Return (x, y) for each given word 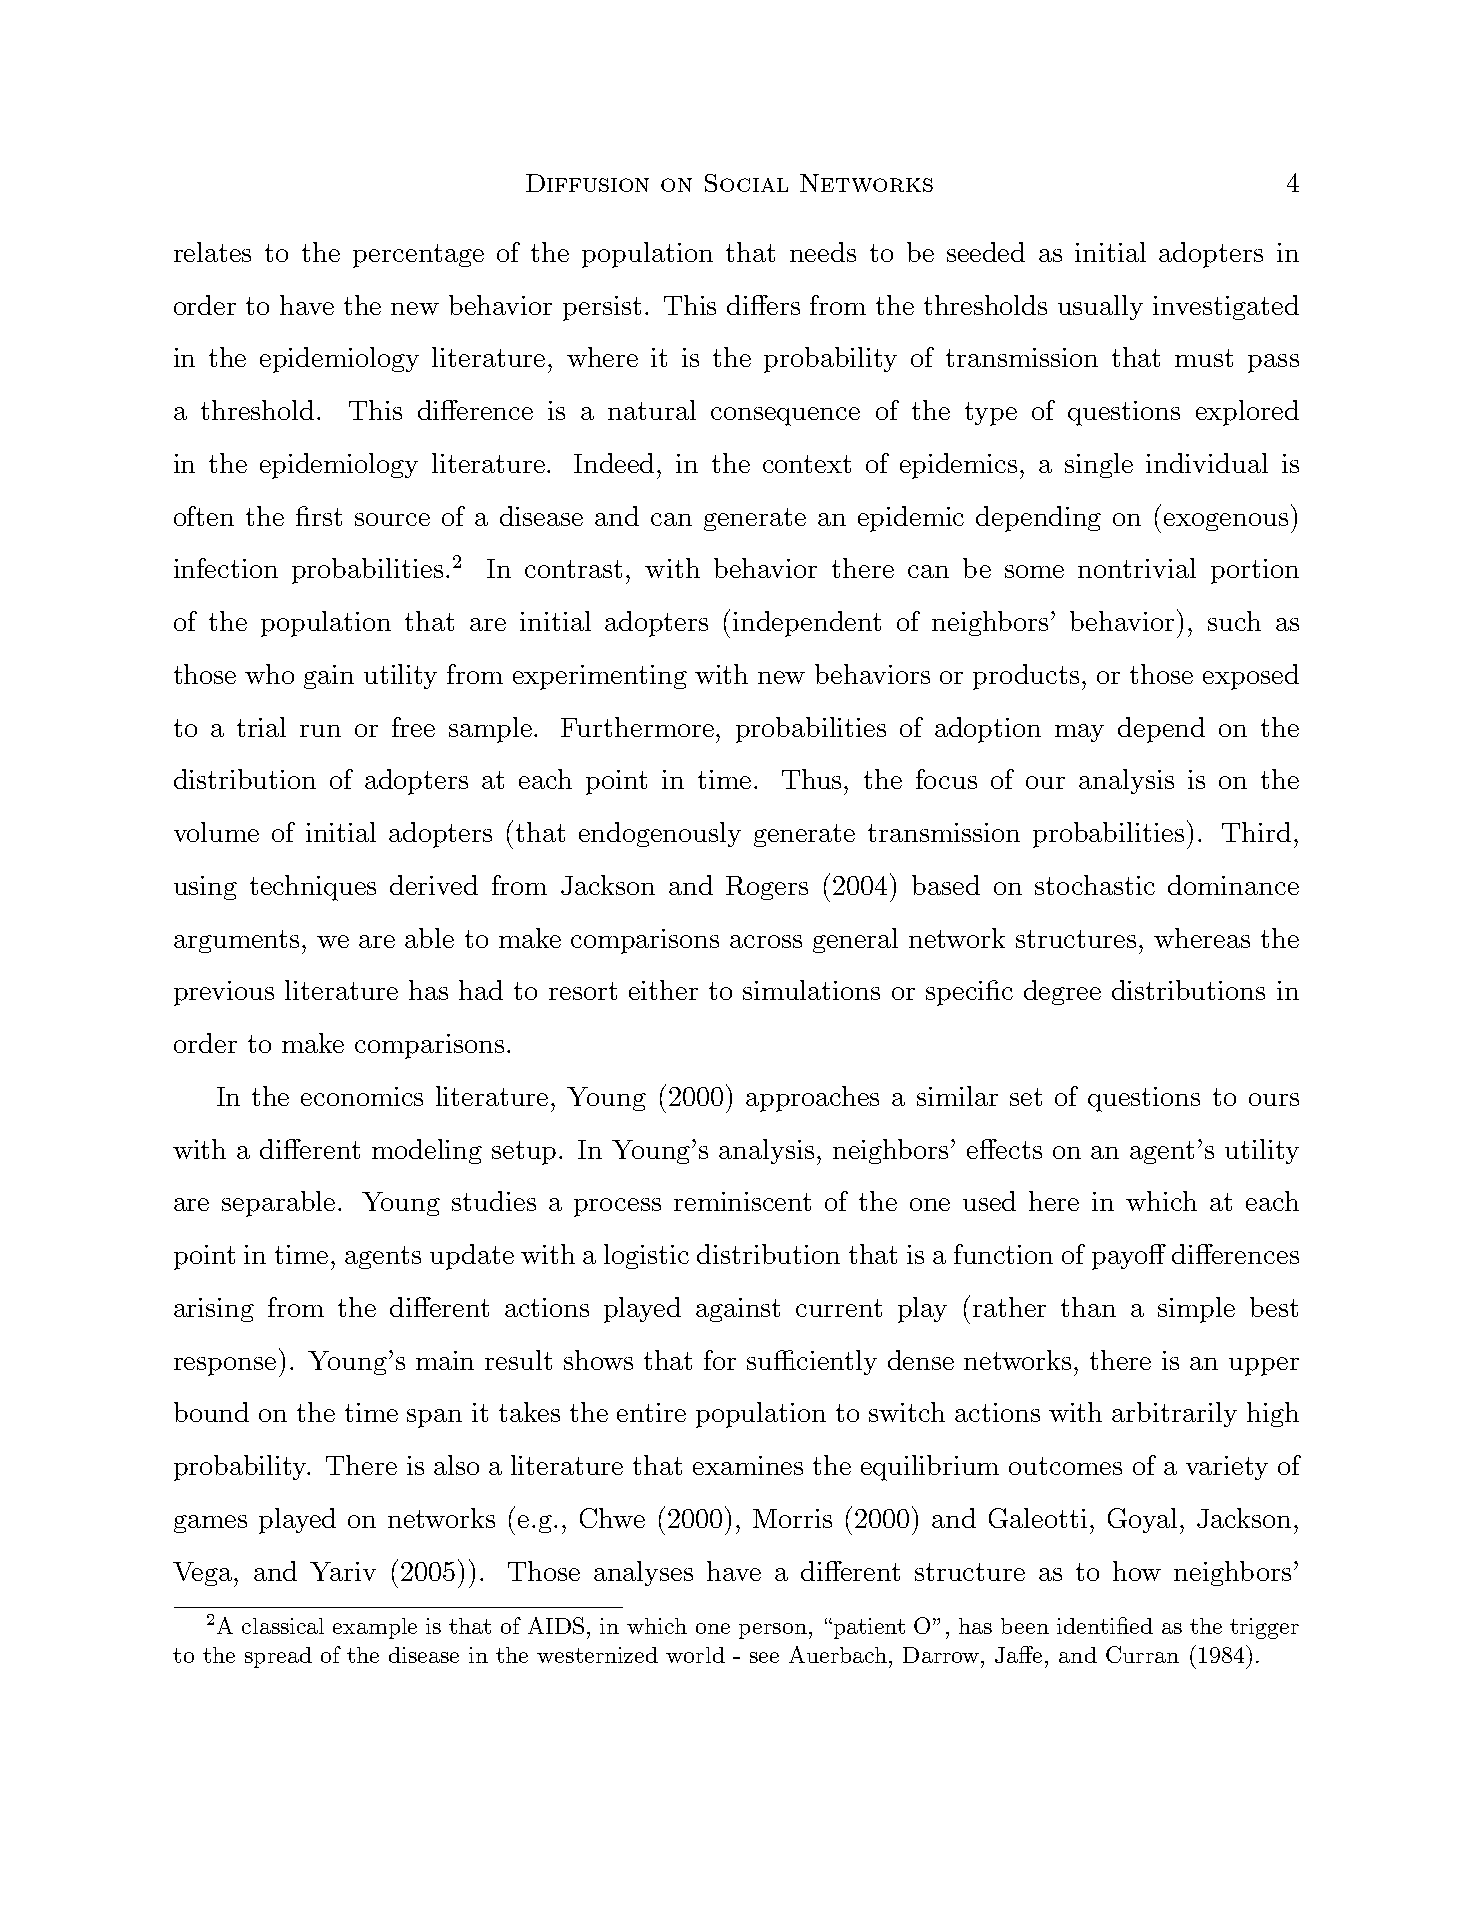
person (773, 1631)
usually (1100, 307)
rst (325, 517)
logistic (646, 1256)
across (766, 941)
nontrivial (1137, 568)
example (375, 1628)
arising (214, 1310)
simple (1196, 1310)
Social (746, 183)
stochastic (1095, 885)
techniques (313, 888)
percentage (418, 256)
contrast (573, 569)
